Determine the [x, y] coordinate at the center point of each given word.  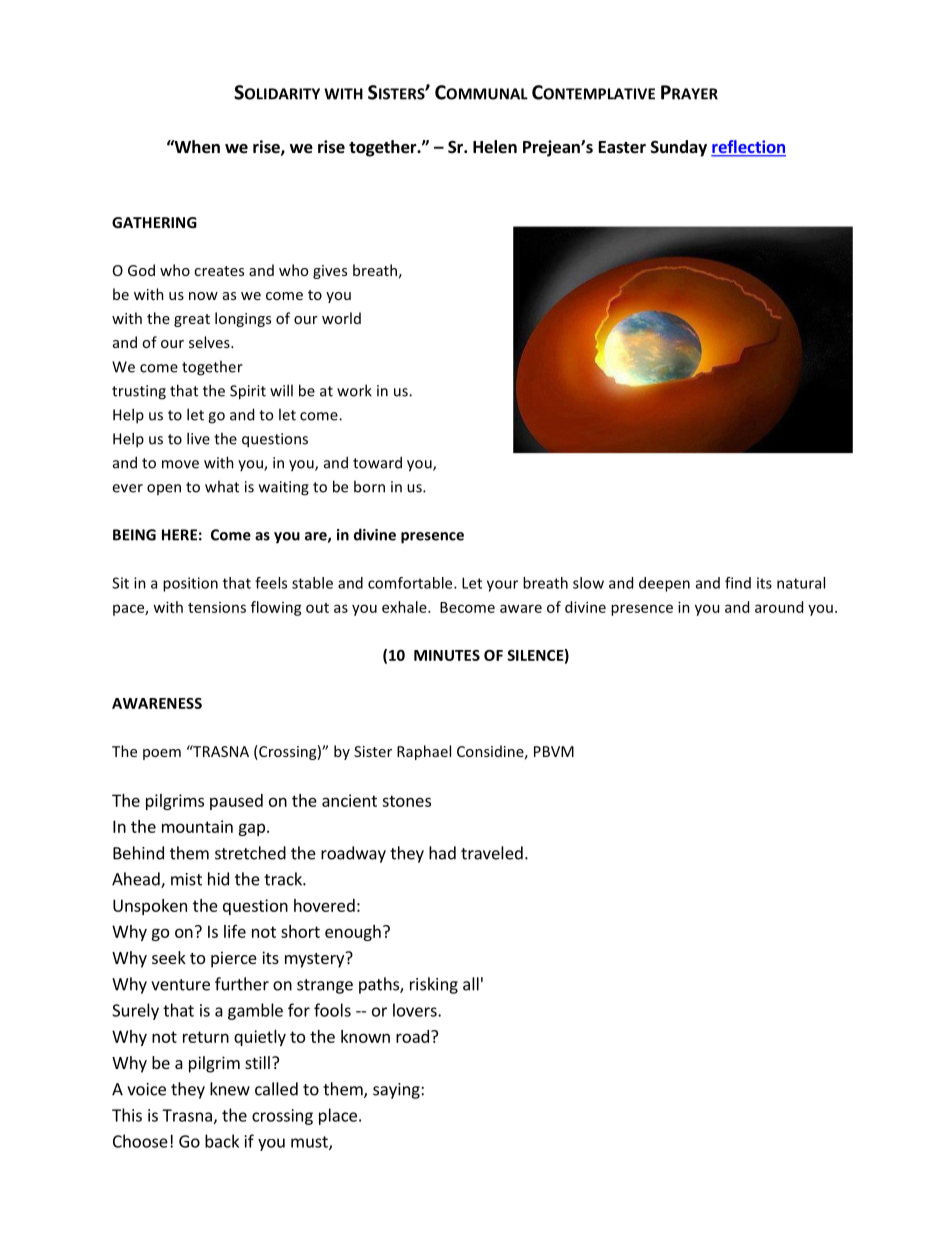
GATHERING [154, 222]
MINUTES [447, 655]
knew [230, 1089]
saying [397, 1091]
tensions [217, 607]
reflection [748, 148]
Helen [495, 147]
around [779, 607]
